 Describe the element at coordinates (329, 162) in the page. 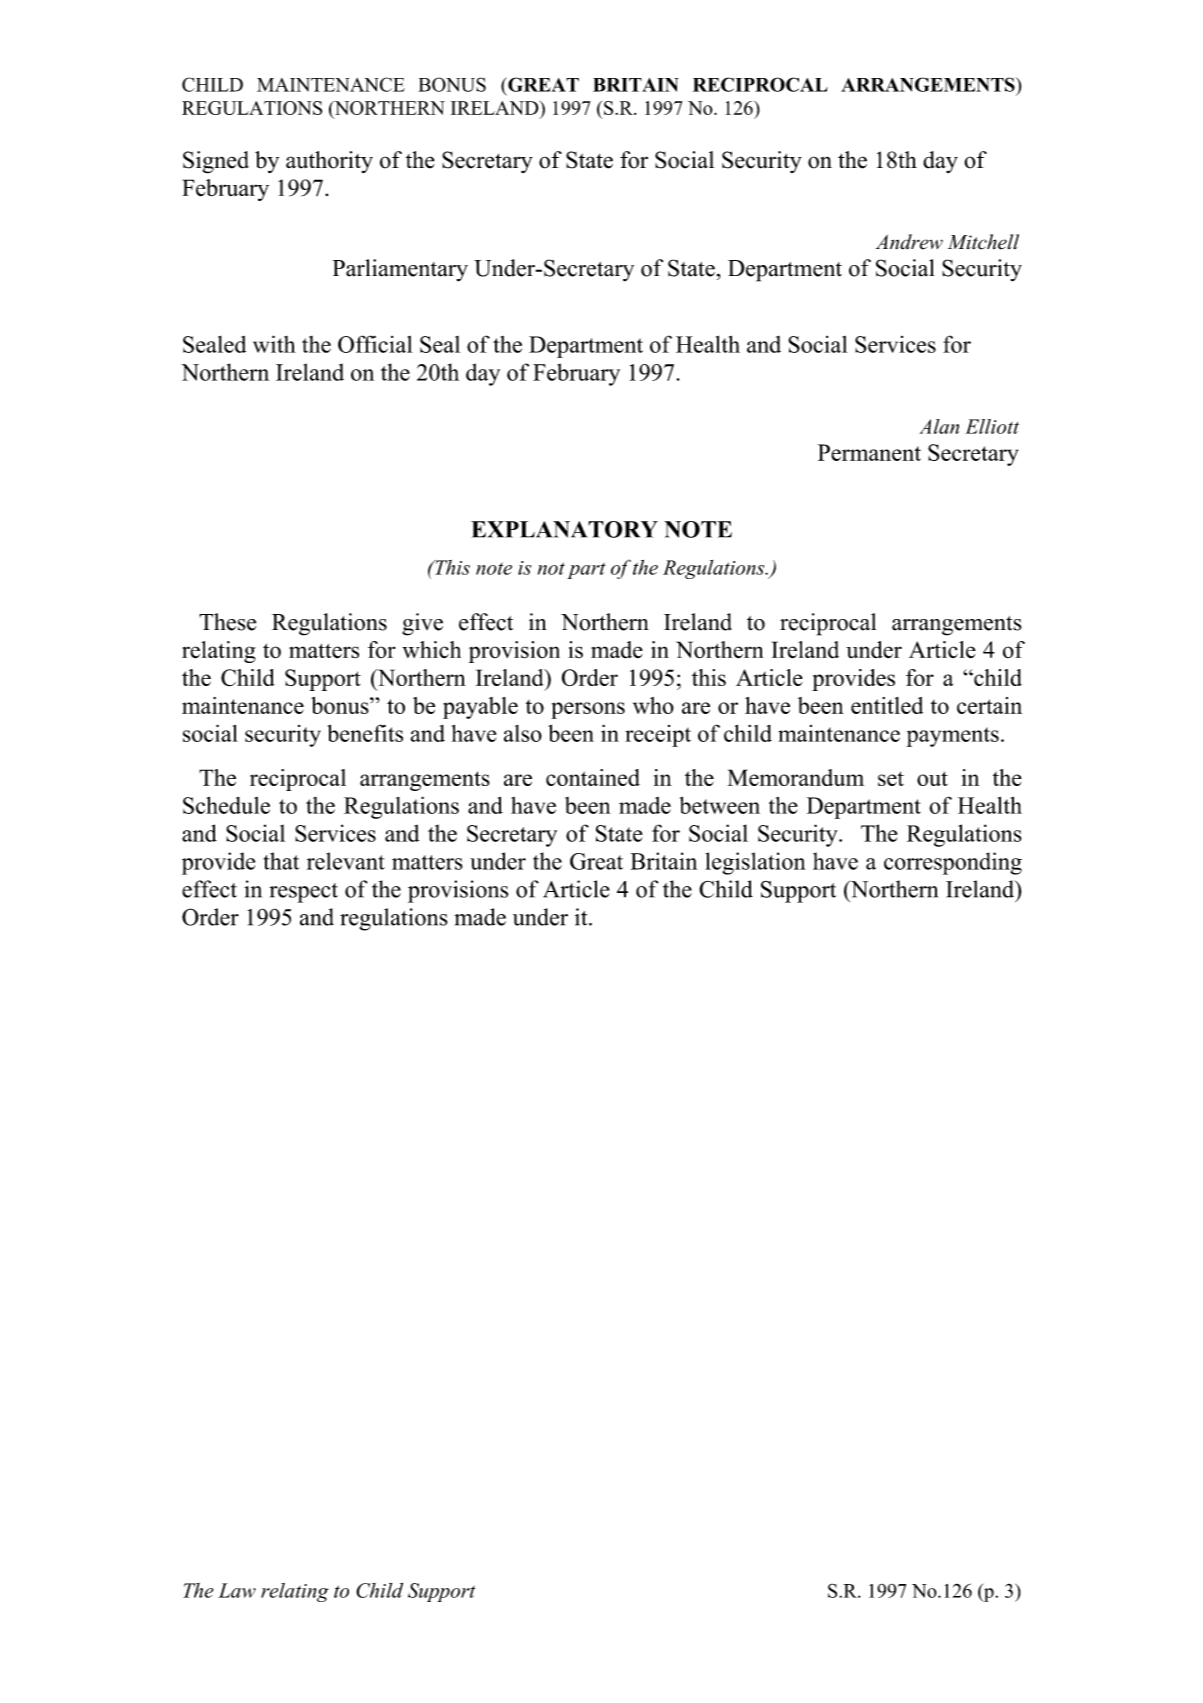

I see `authority` at that location.
